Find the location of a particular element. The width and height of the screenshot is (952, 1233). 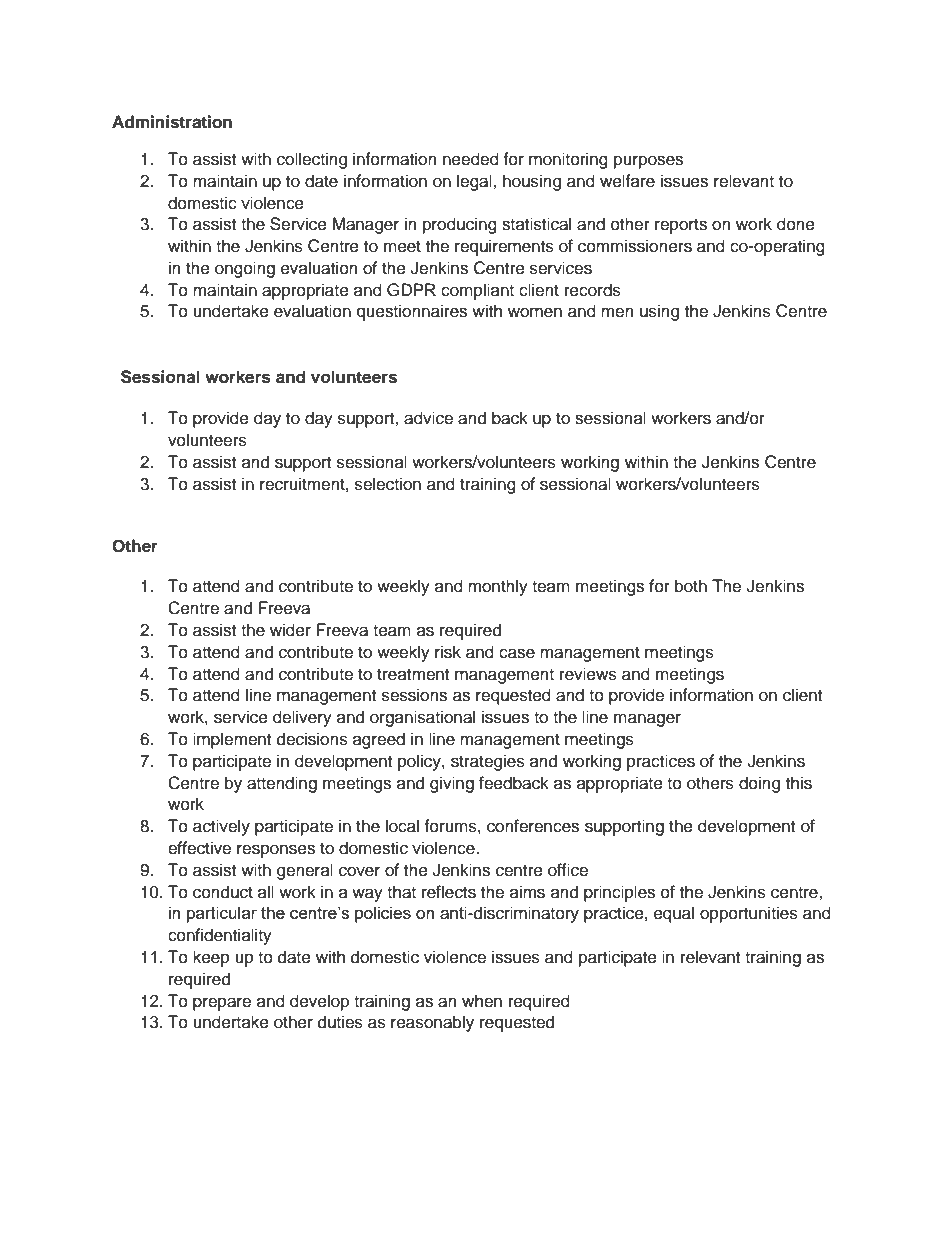

advice is located at coordinates (428, 418).
